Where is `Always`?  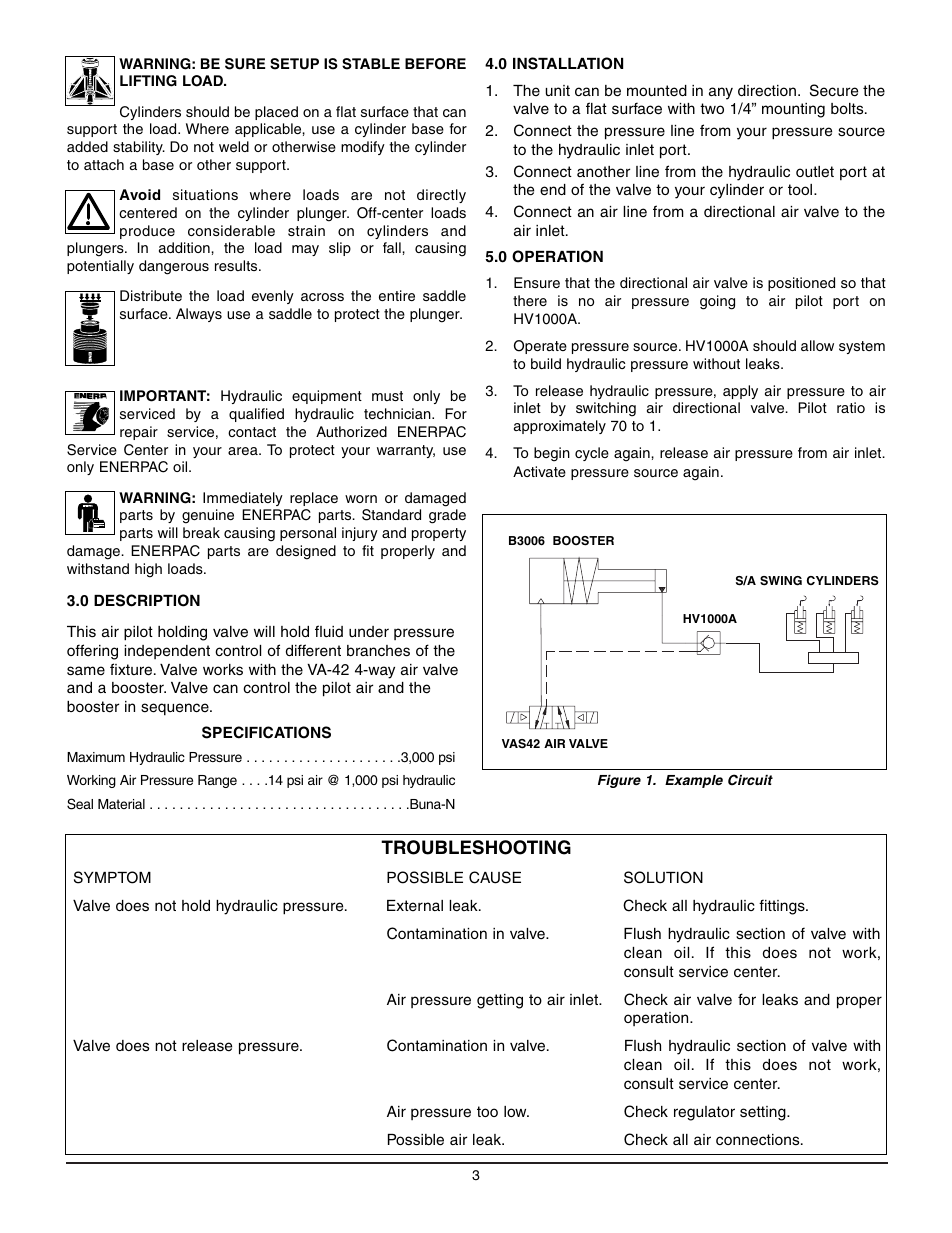 Always is located at coordinates (199, 315).
